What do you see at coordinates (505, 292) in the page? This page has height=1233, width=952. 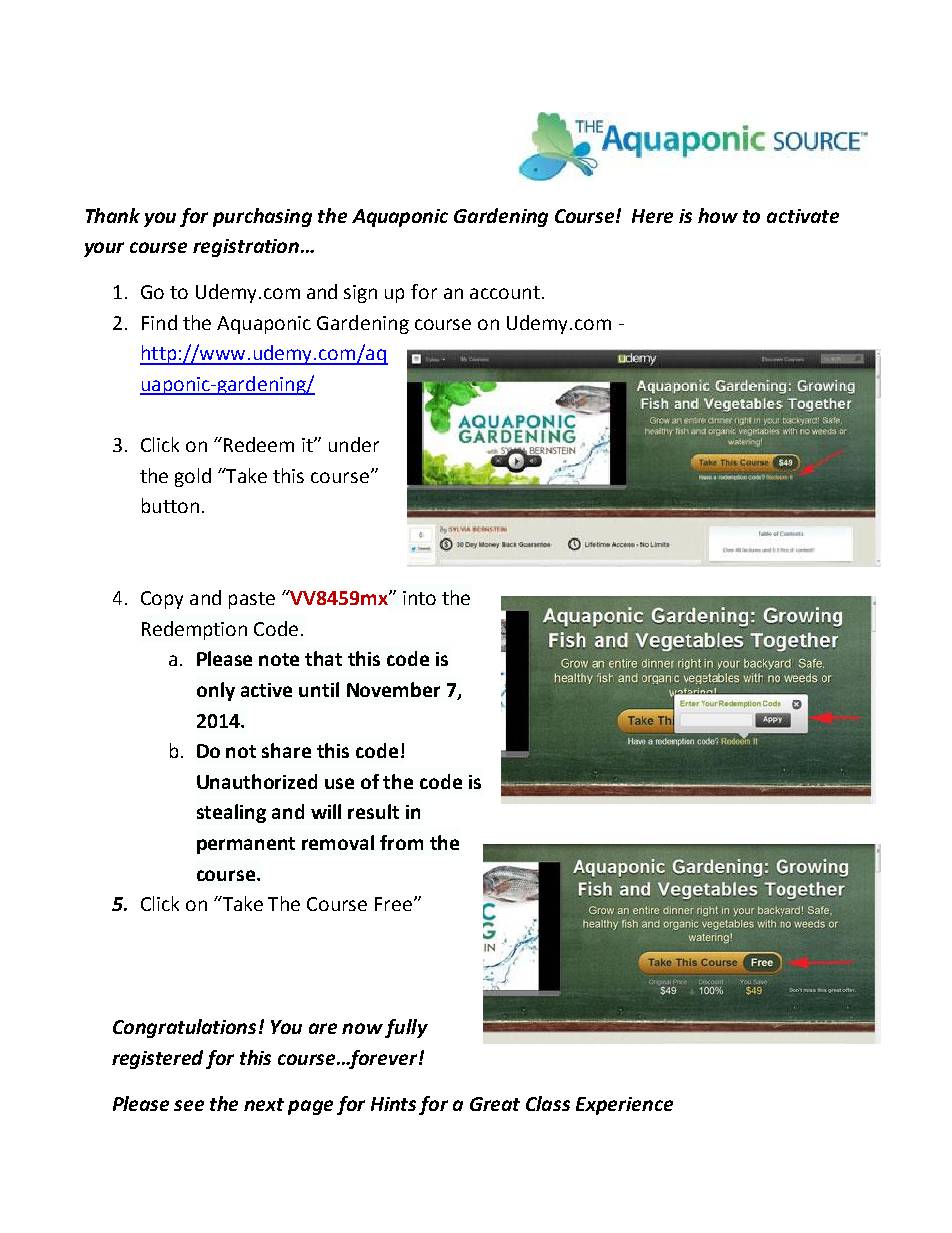 I see `account` at bounding box center [505, 292].
